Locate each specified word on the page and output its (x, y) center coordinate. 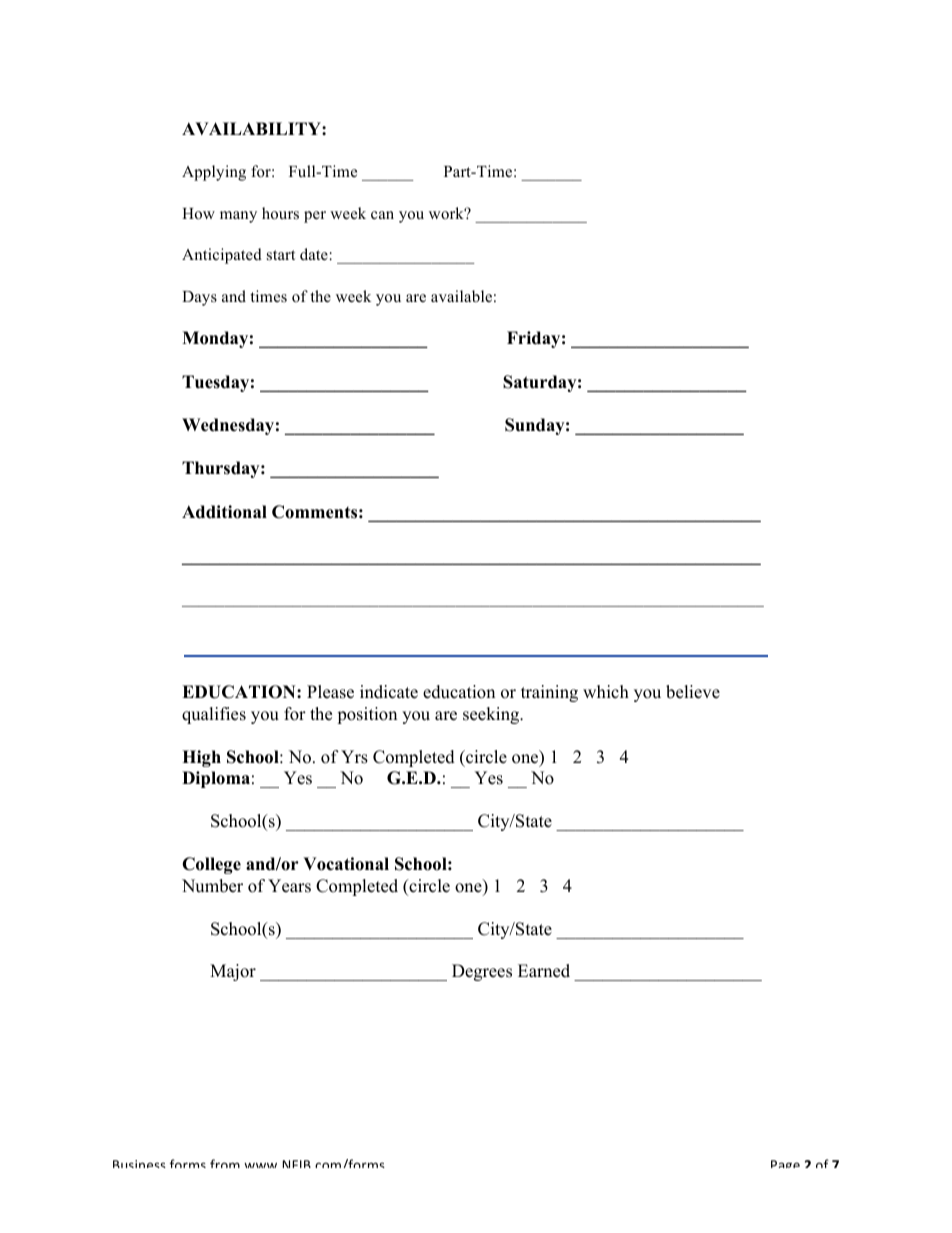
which (606, 692)
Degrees (482, 972)
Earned (544, 971)
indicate (389, 692)
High (201, 758)
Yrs (354, 757)
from (225, 1163)
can (382, 215)
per (315, 217)
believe (693, 692)
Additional (224, 512)
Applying (214, 173)
